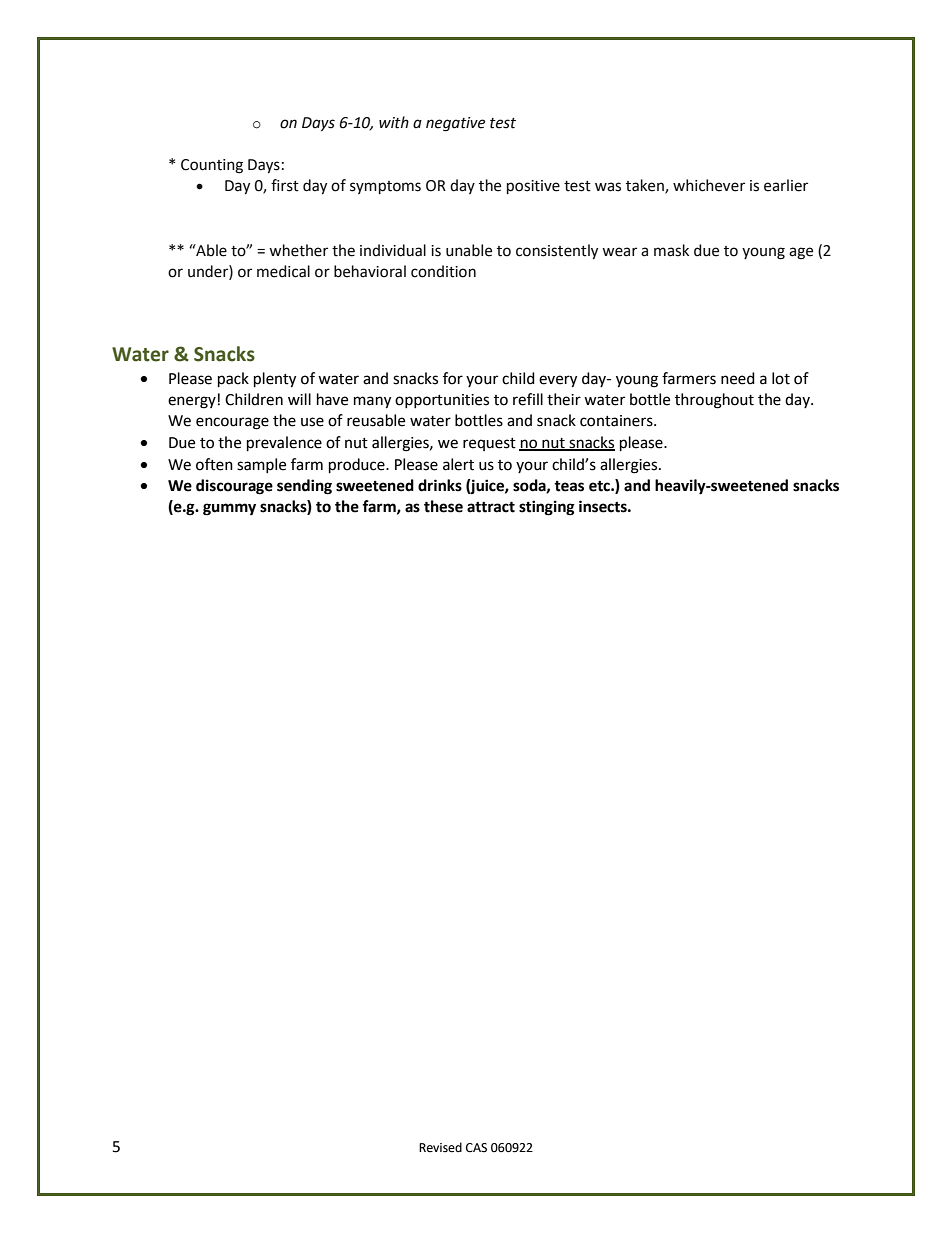 The width and height of the page is (952, 1233). What do you see at coordinates (709, 185) in the page?
I see `whichever` at bounding box center [709, 185].
